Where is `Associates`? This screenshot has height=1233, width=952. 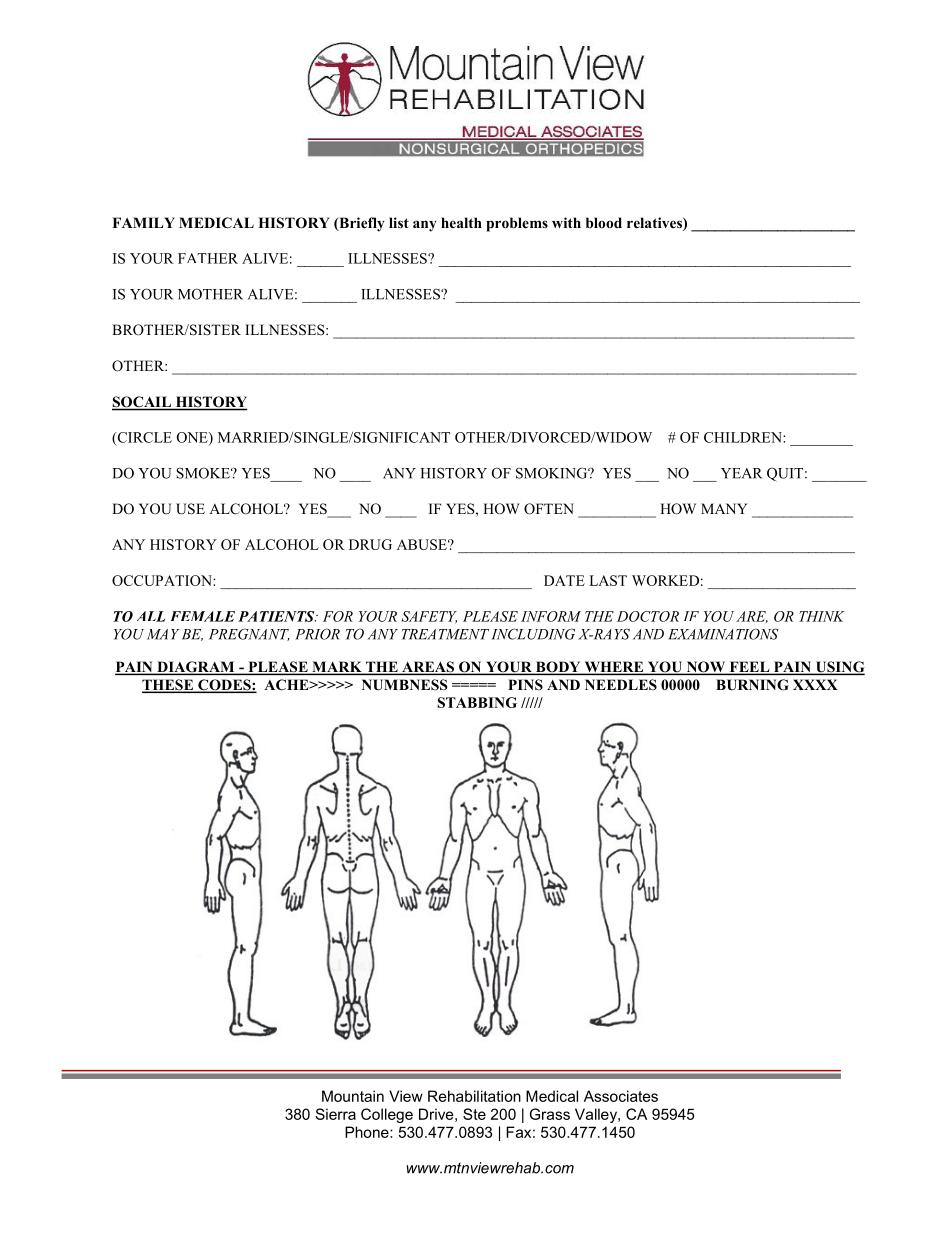 Associates is located at coordinates (621, 1096).
